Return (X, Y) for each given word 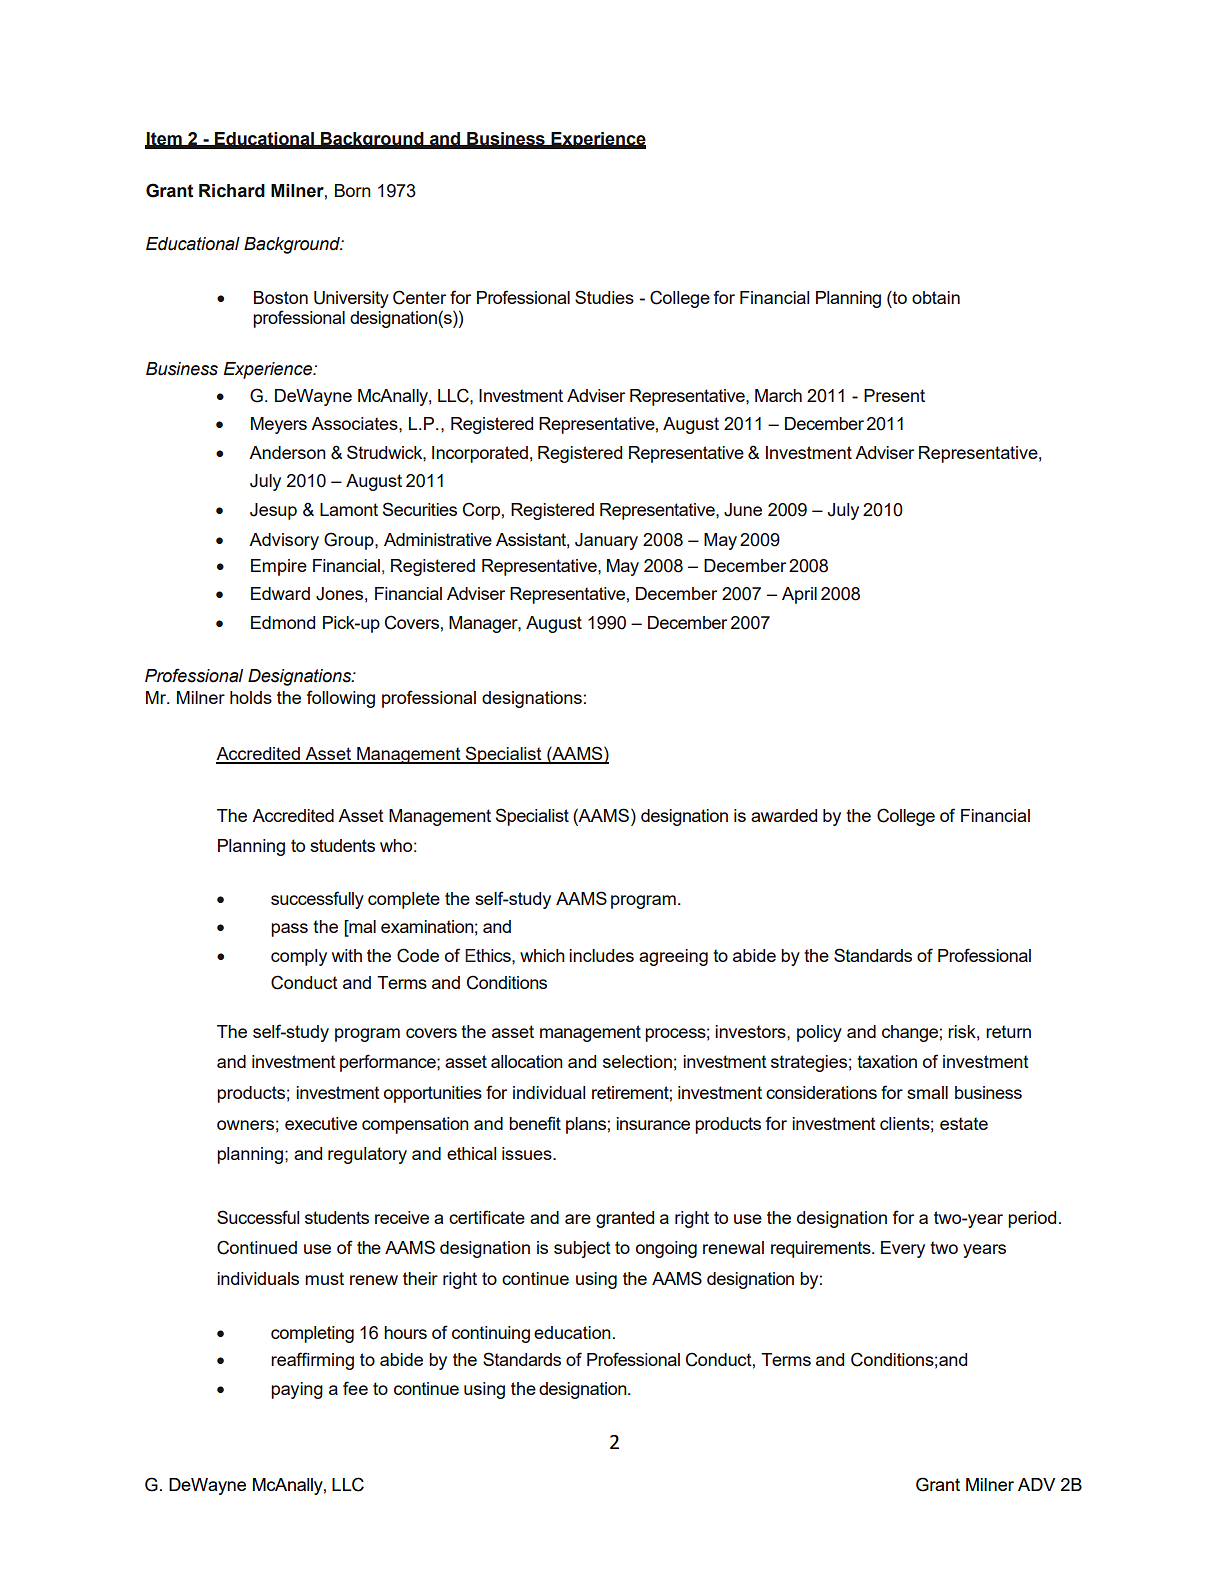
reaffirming (312, 1361)
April (799, 595)
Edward (280, 593)
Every (903, 1249)
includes (601, 955)
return (1008, 1031)
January (606, 541)
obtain (936, 297)
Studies (604, 297)
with (347, 955)
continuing (491, 1334)
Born (353, 190)
